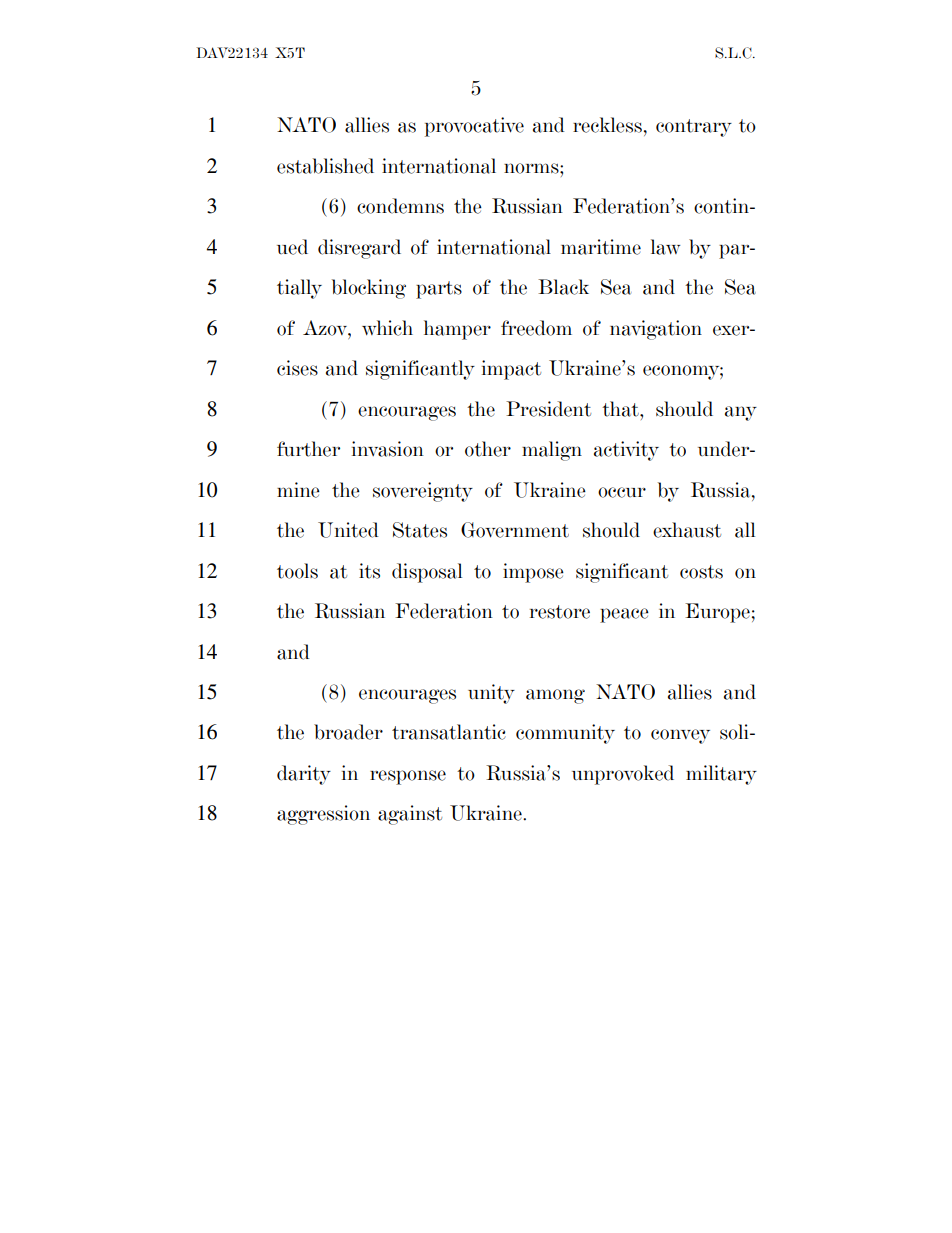 This document has height=1233, width=952. I want to click on invasion, so click(388, 449).
